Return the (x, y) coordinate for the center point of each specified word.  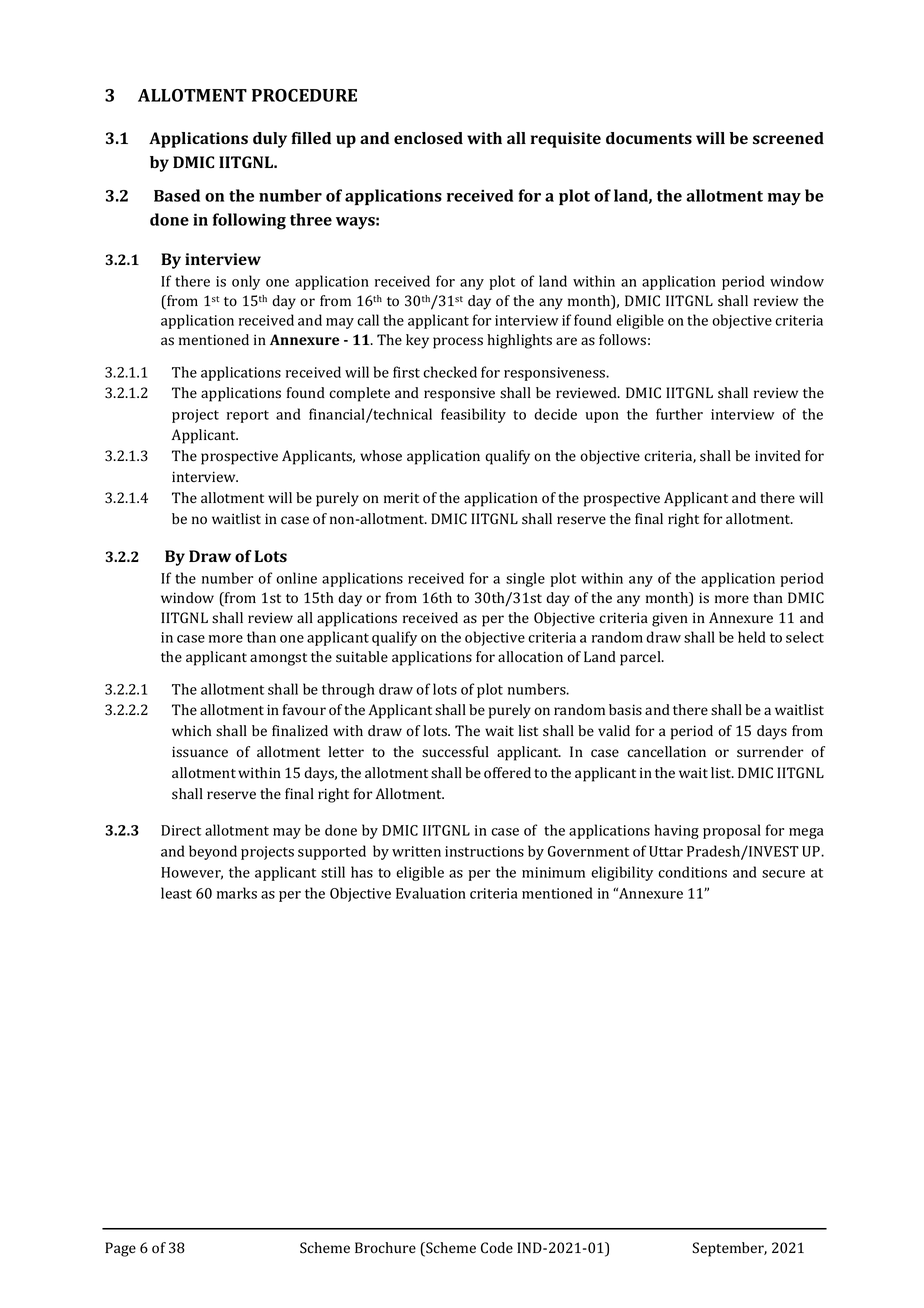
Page (120, 1249)
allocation (530, 657)
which (192, 730)
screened (788, 138)
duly (270, 140)
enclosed (428, 138)
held (752, 637)
